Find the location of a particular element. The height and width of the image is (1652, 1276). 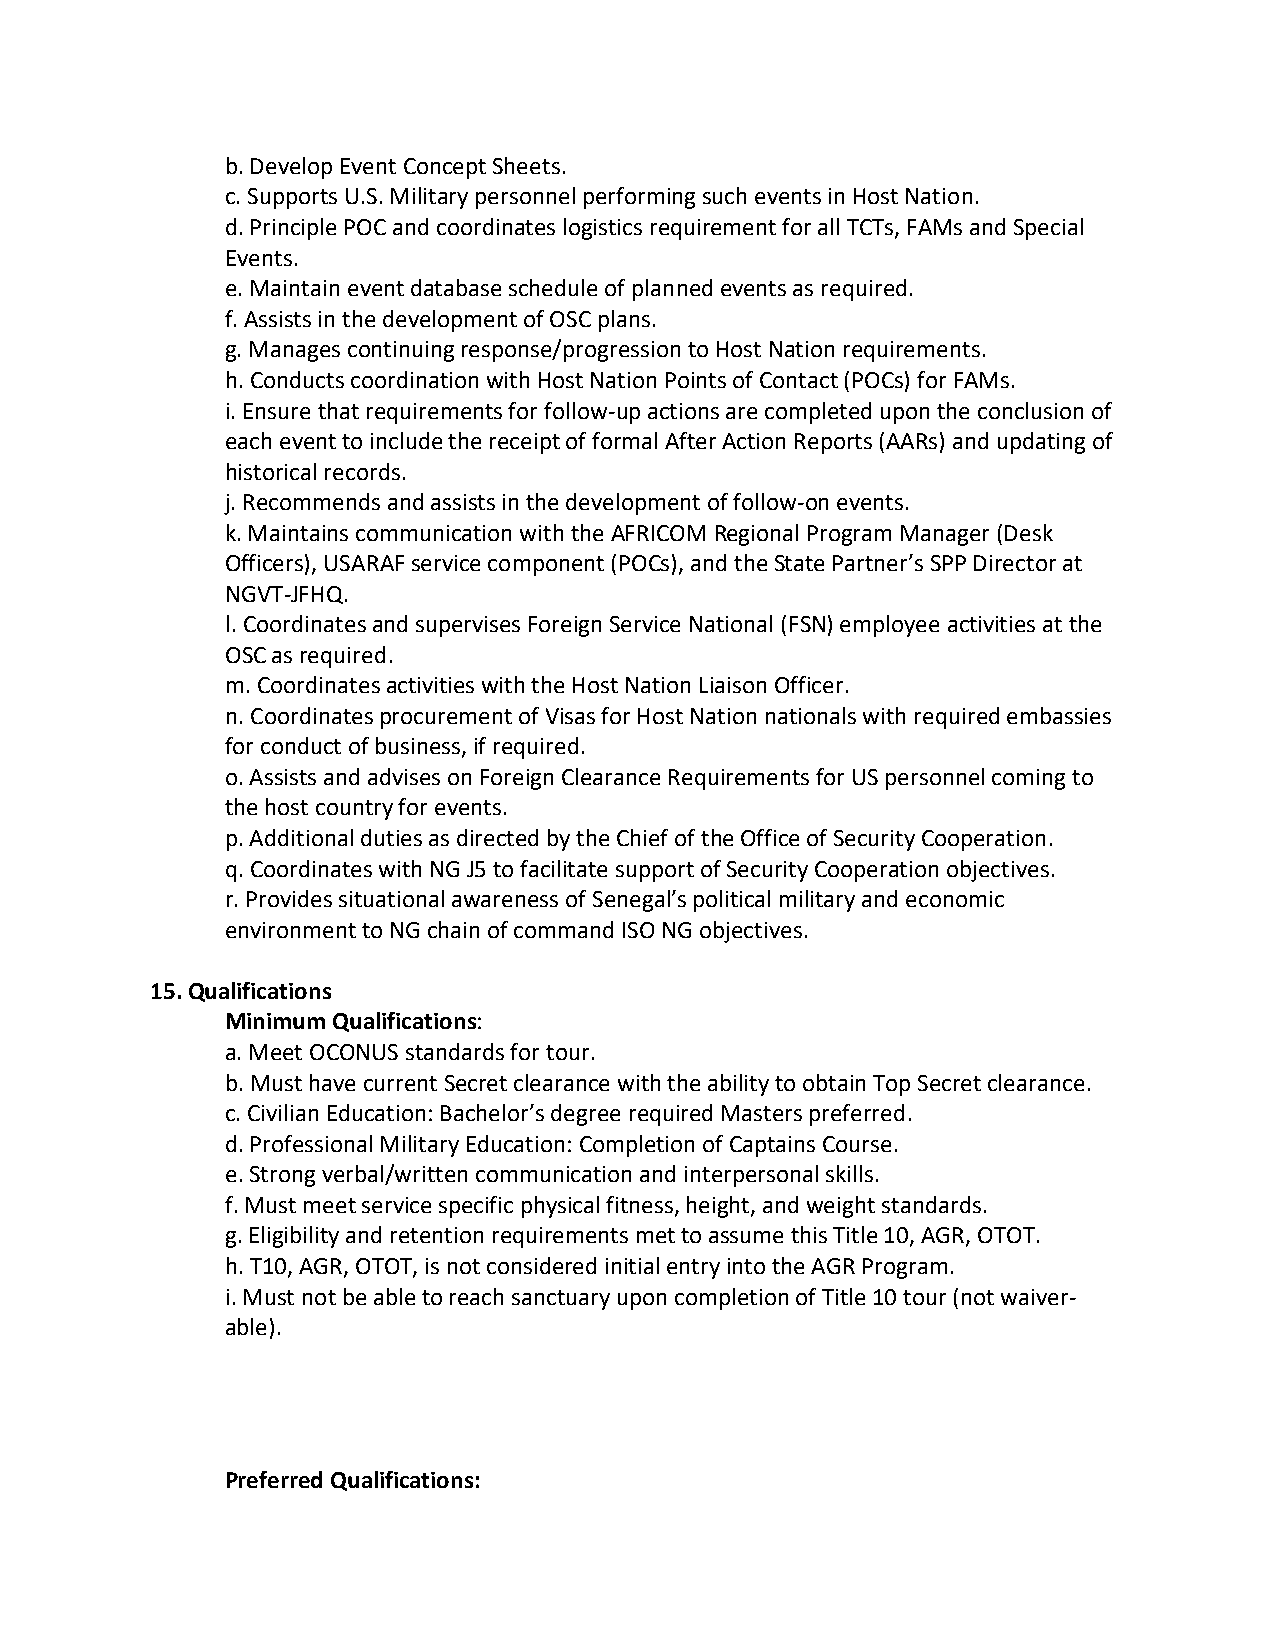

Minimum is located at coordinates (276, 1021).
